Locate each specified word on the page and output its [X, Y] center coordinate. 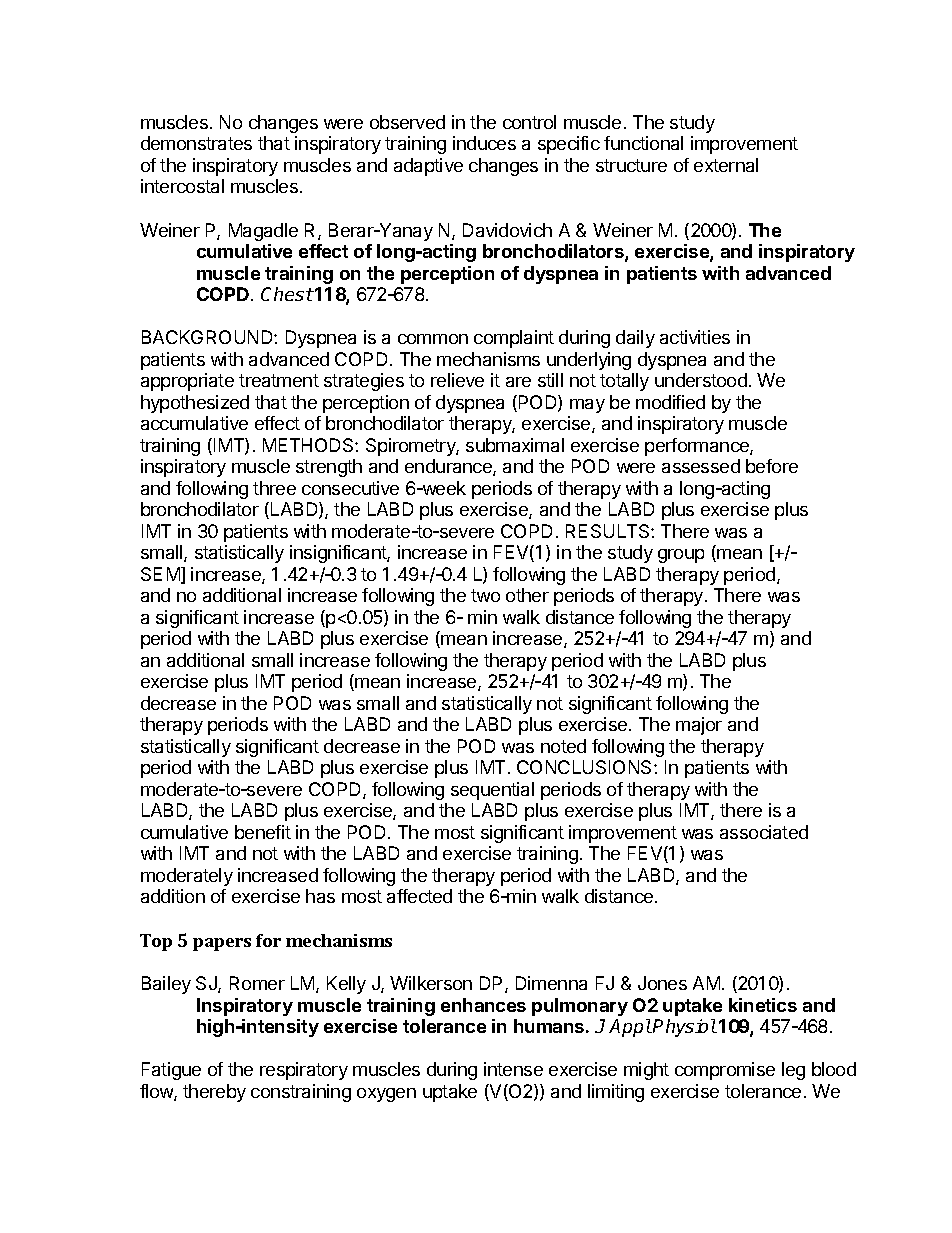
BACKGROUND [208, 337]
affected [419, 896]
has [320, 896]
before [772, 466]
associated [764, 832]
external [726, 165]
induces [484, 143]
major [699, 726]
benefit [263, 832]
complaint [514, 339]
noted [563, 746]
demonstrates [196, 143]
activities [695, 337]
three [274, 488]
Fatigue [171, 1071]
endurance [449, 467]
